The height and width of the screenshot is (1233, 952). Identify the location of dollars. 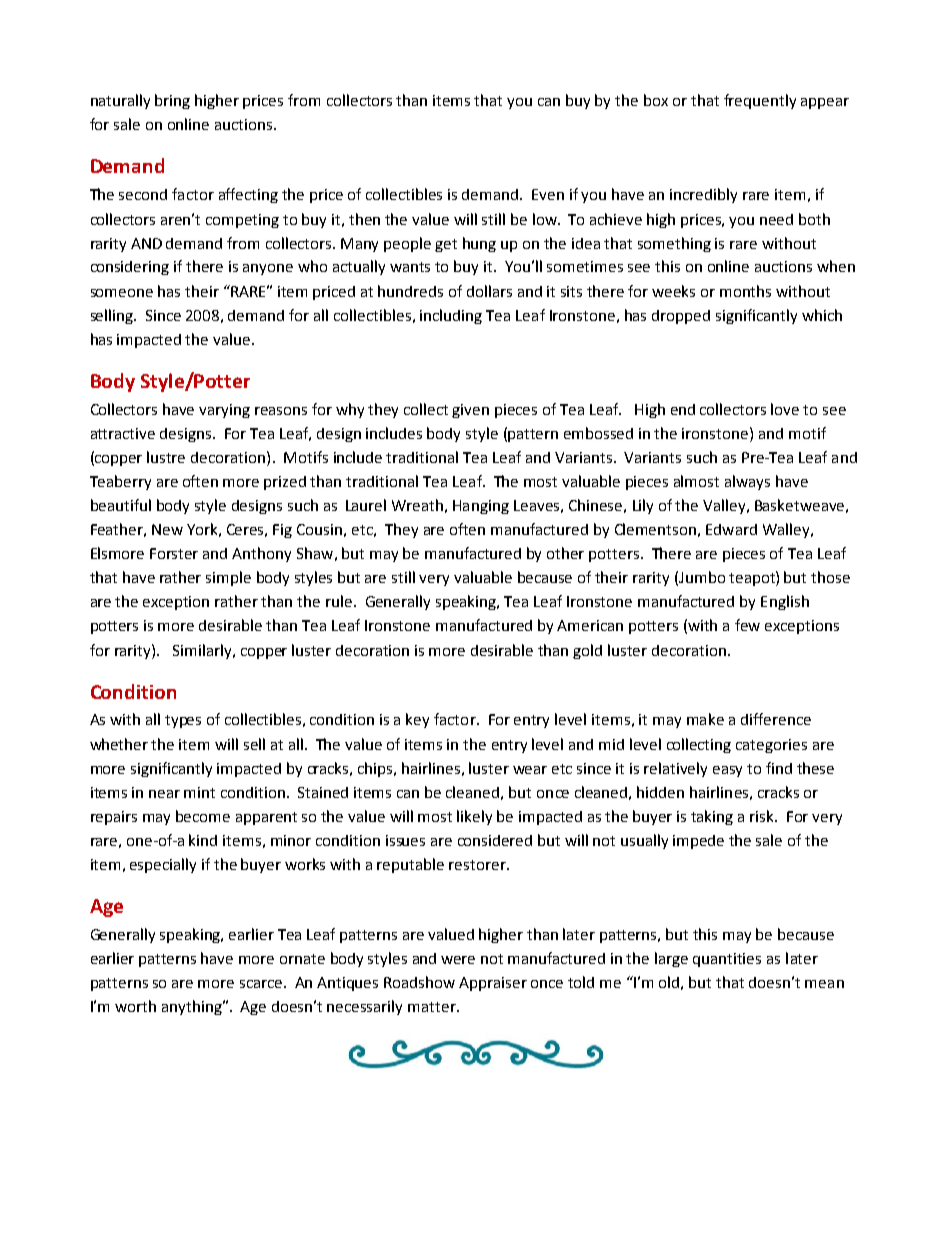
(489, 291).
